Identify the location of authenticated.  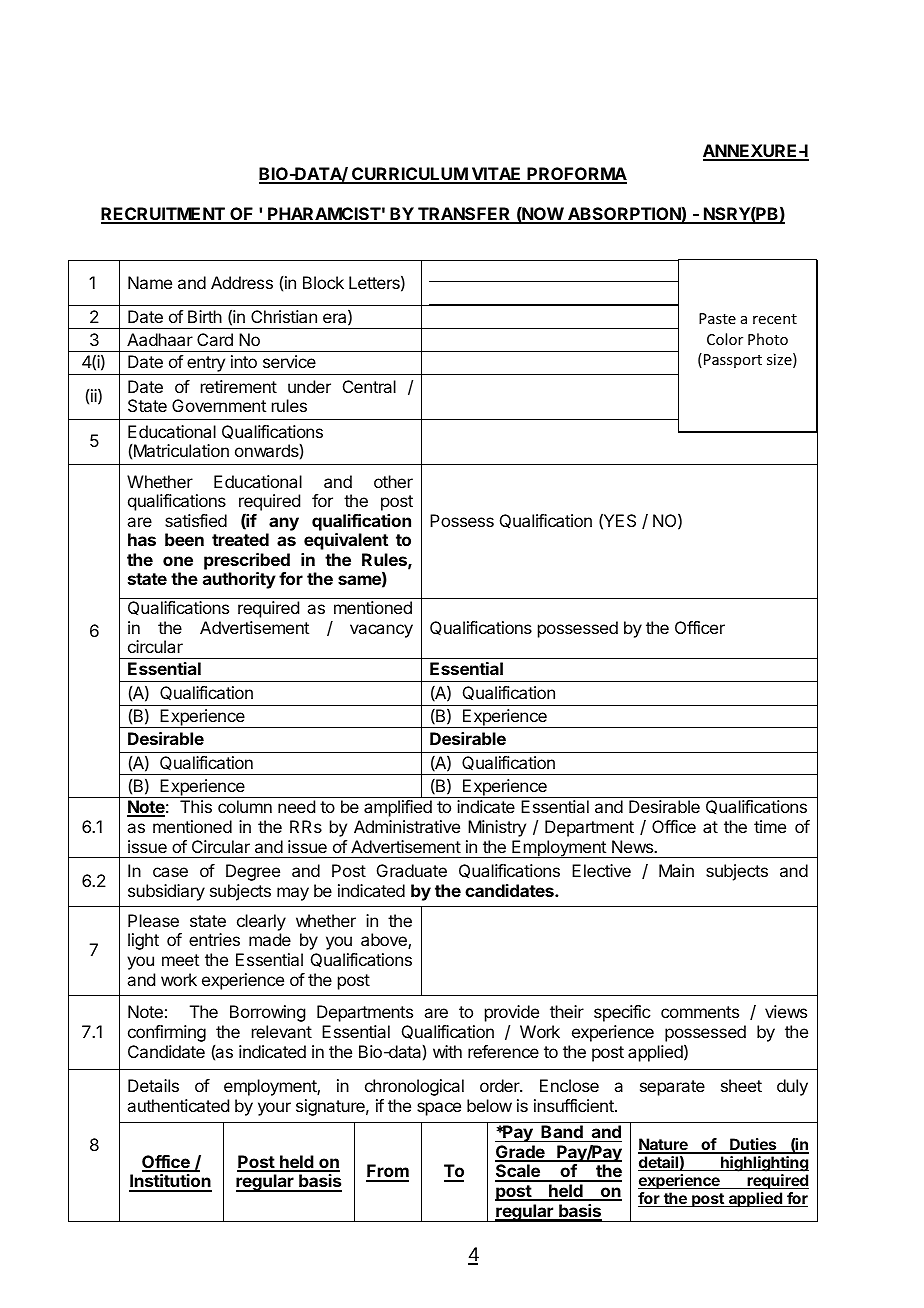
(178, 1105).
